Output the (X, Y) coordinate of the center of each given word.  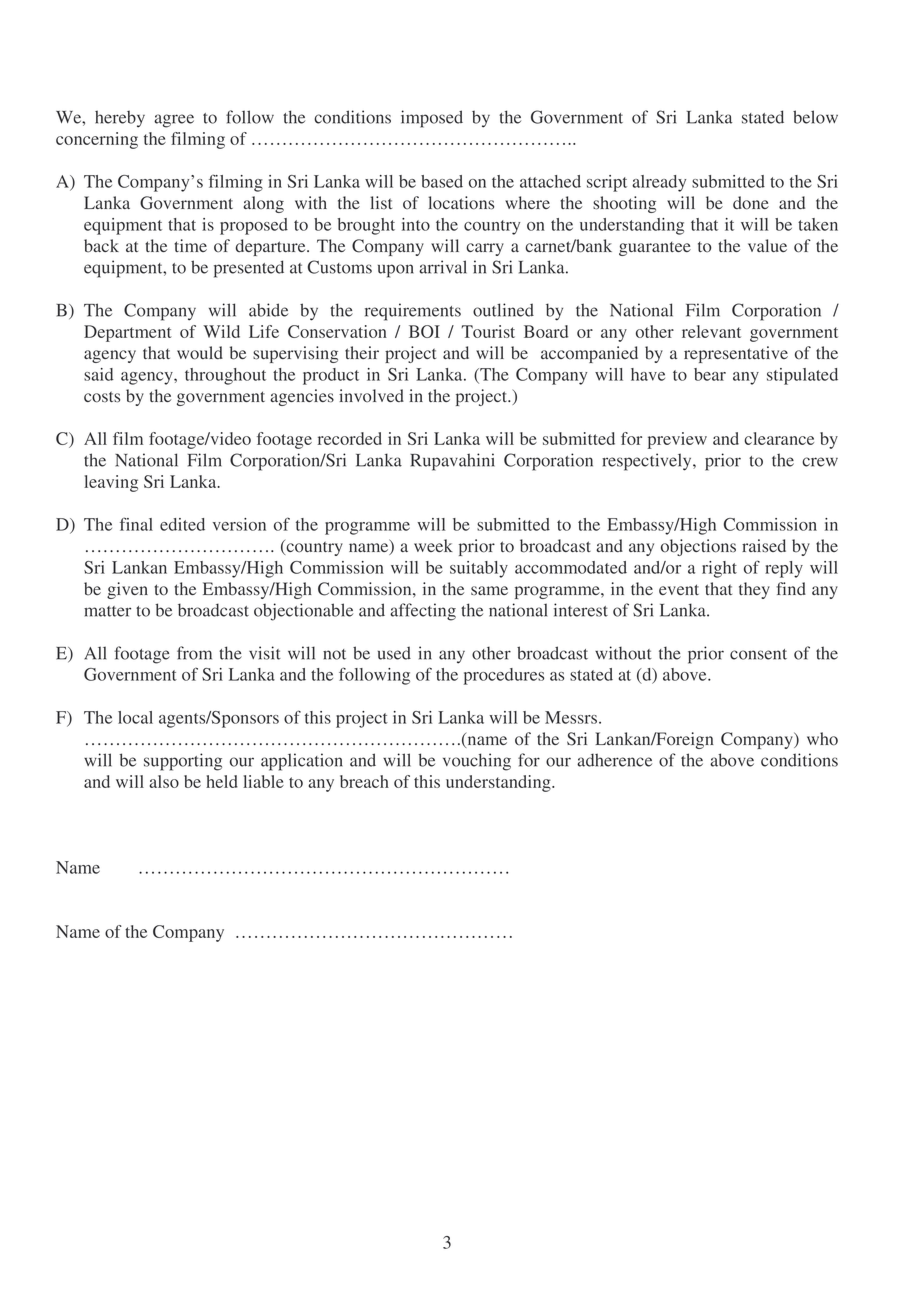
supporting (183, 762)
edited (182, 524)
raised (764, 546)
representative (736, 354)
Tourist (488, 331)
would (200, 353)
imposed (432, 119)
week (433, 545)
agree (174, 121)
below (815, 117)
